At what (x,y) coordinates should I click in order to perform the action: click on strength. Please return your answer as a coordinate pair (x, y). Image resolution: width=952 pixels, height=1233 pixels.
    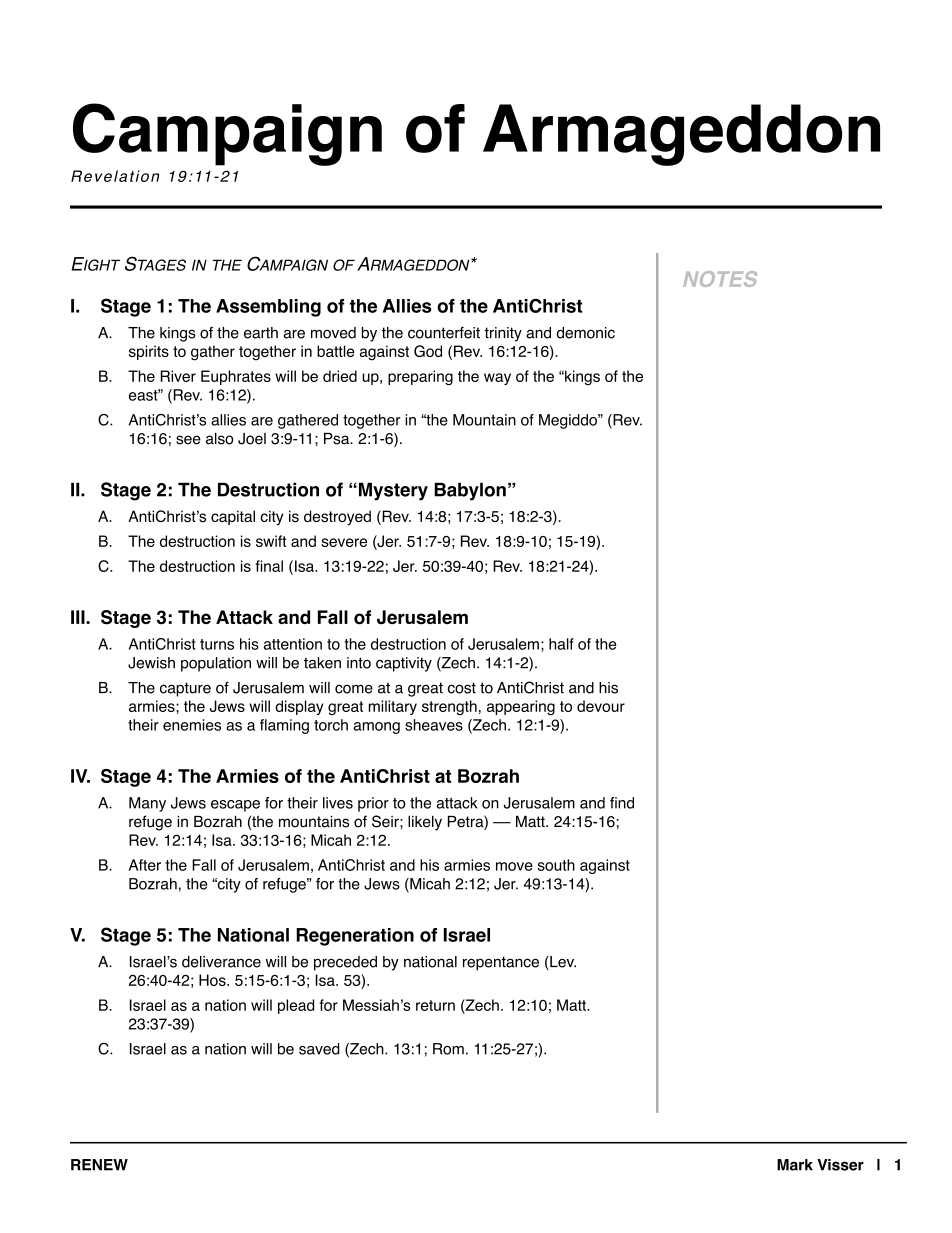
    Looking at the image, I should click on (449, 707).
